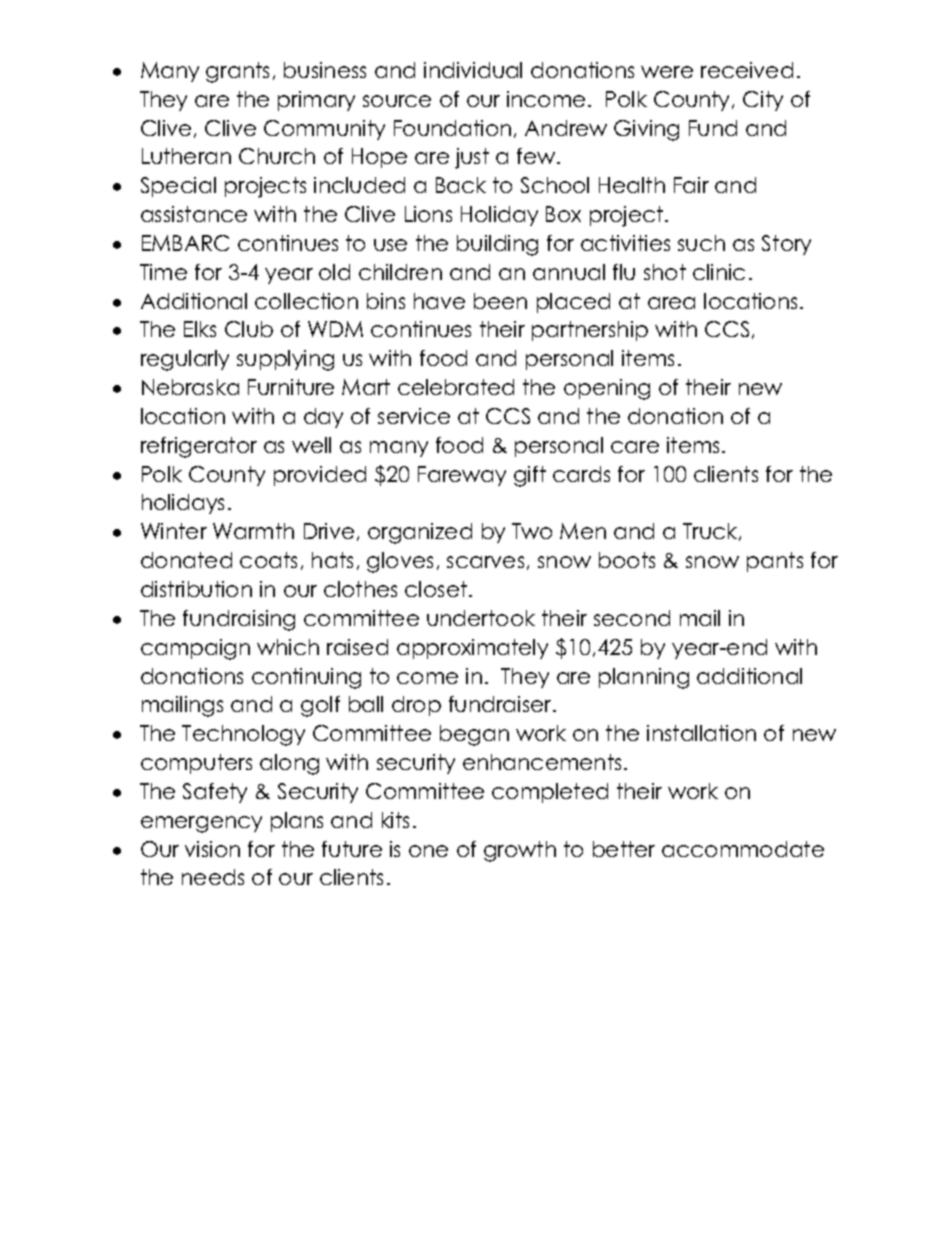 The height and width of the screenshot is (1233, 952). What do you see at coordinates (701, 733) in the screenshot?
I see `installation` at bounding box center [701, 733].
